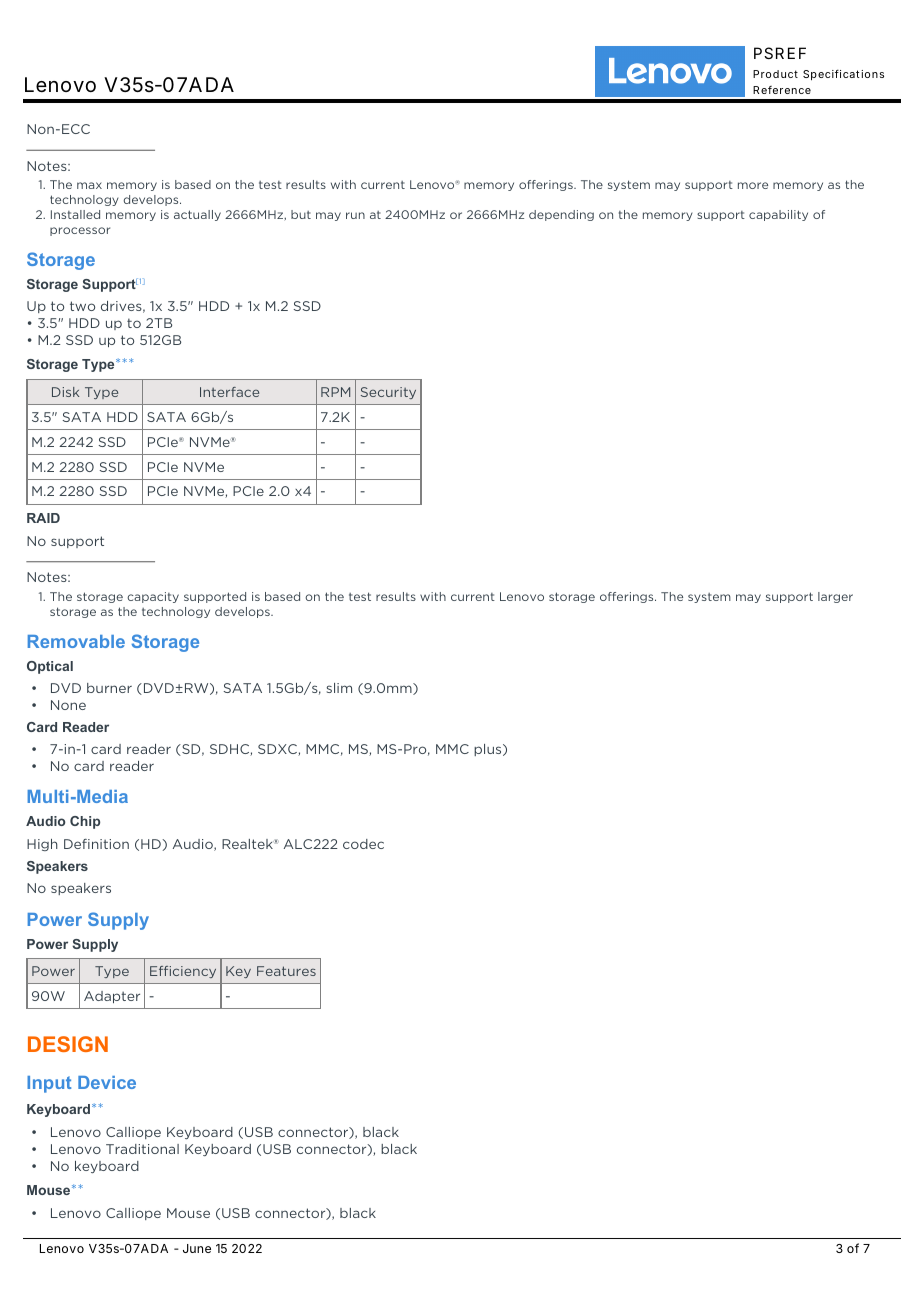 Image resolution: width=924 pixels, height=1308 pixels. What do you see at coordinates (355, 215) in the screenshot?
I see `run` at bounding box center [355, 215].
